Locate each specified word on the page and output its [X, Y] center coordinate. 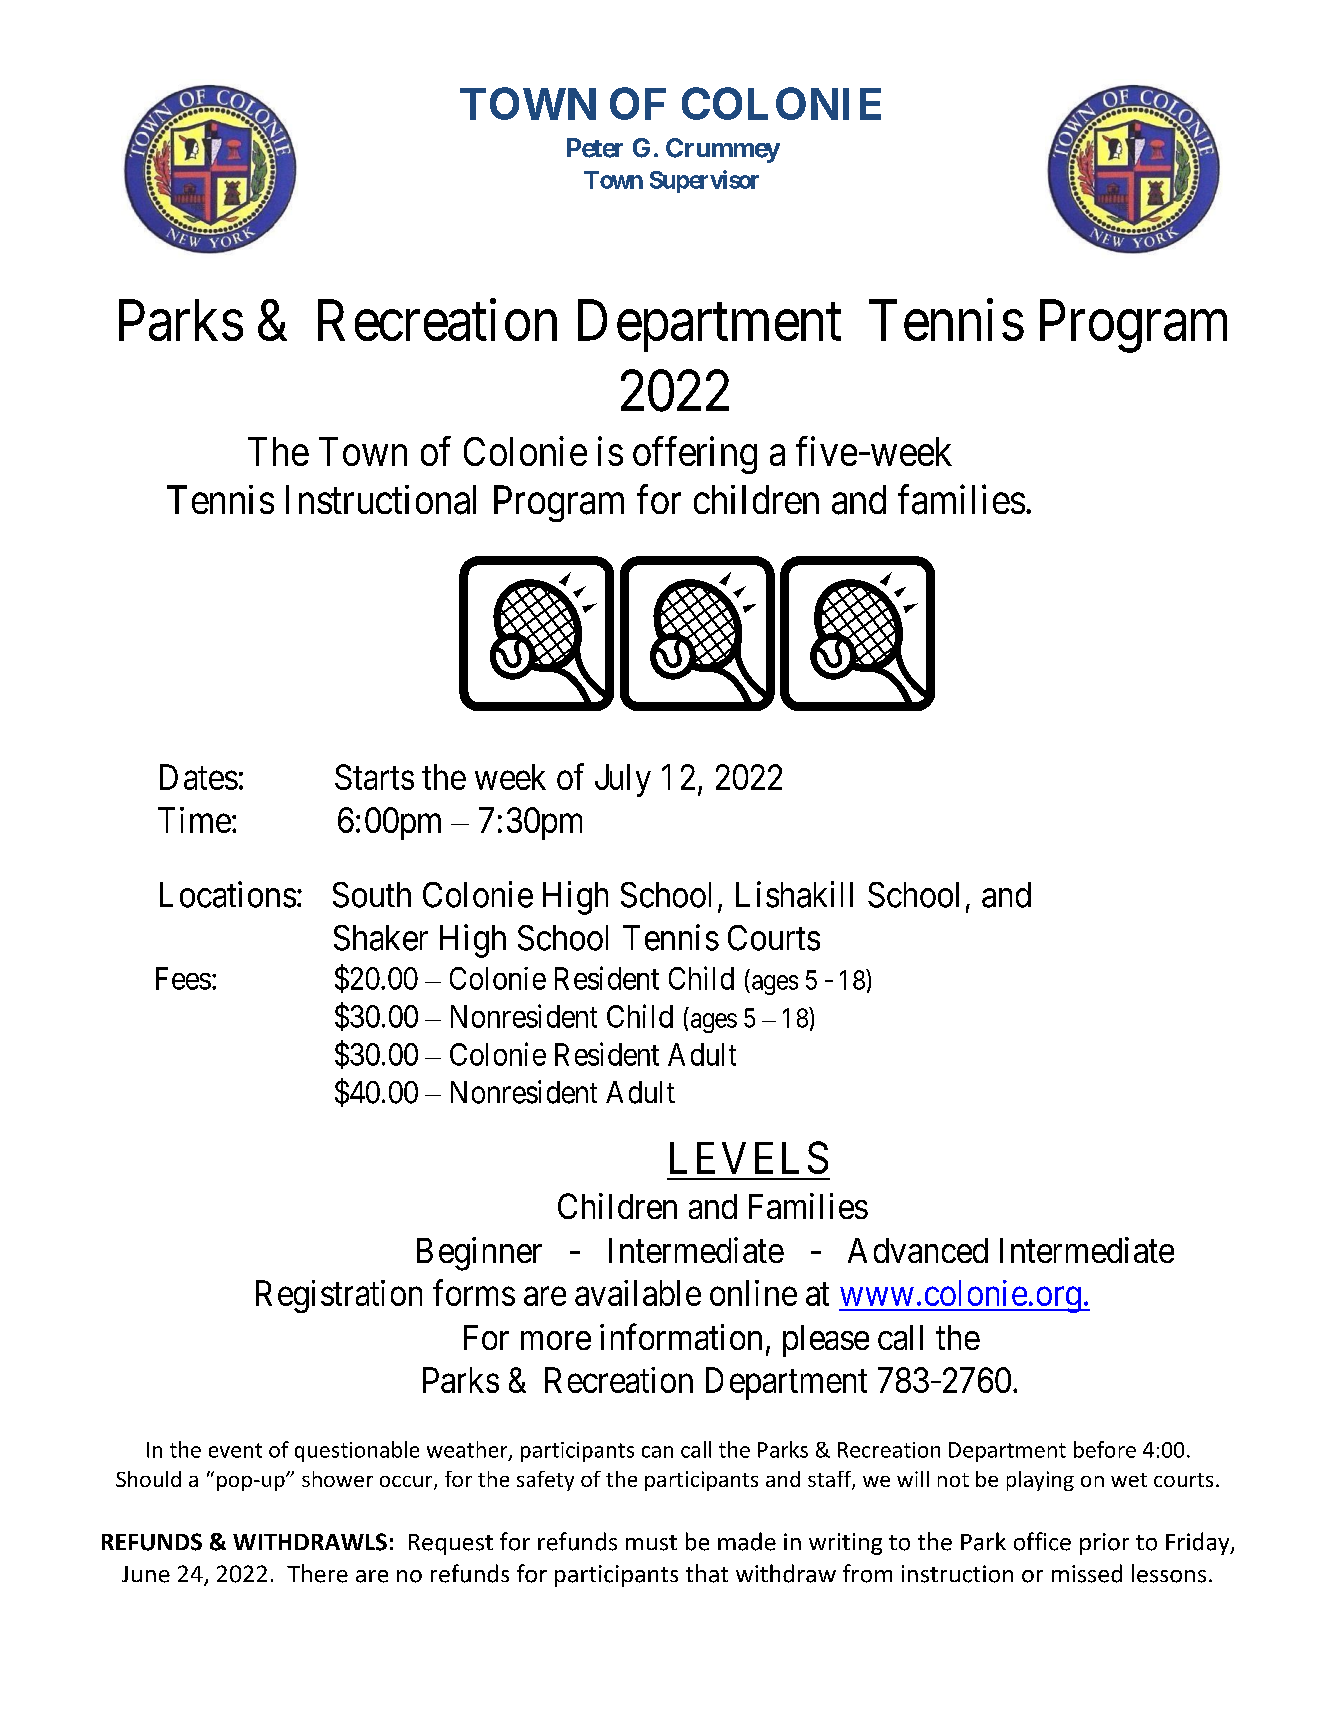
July [623, 780]
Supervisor [704, 181]
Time [194, 820]
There [317, 1573]
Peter [595, 148]
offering [695, 455]
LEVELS [749, 1157]
